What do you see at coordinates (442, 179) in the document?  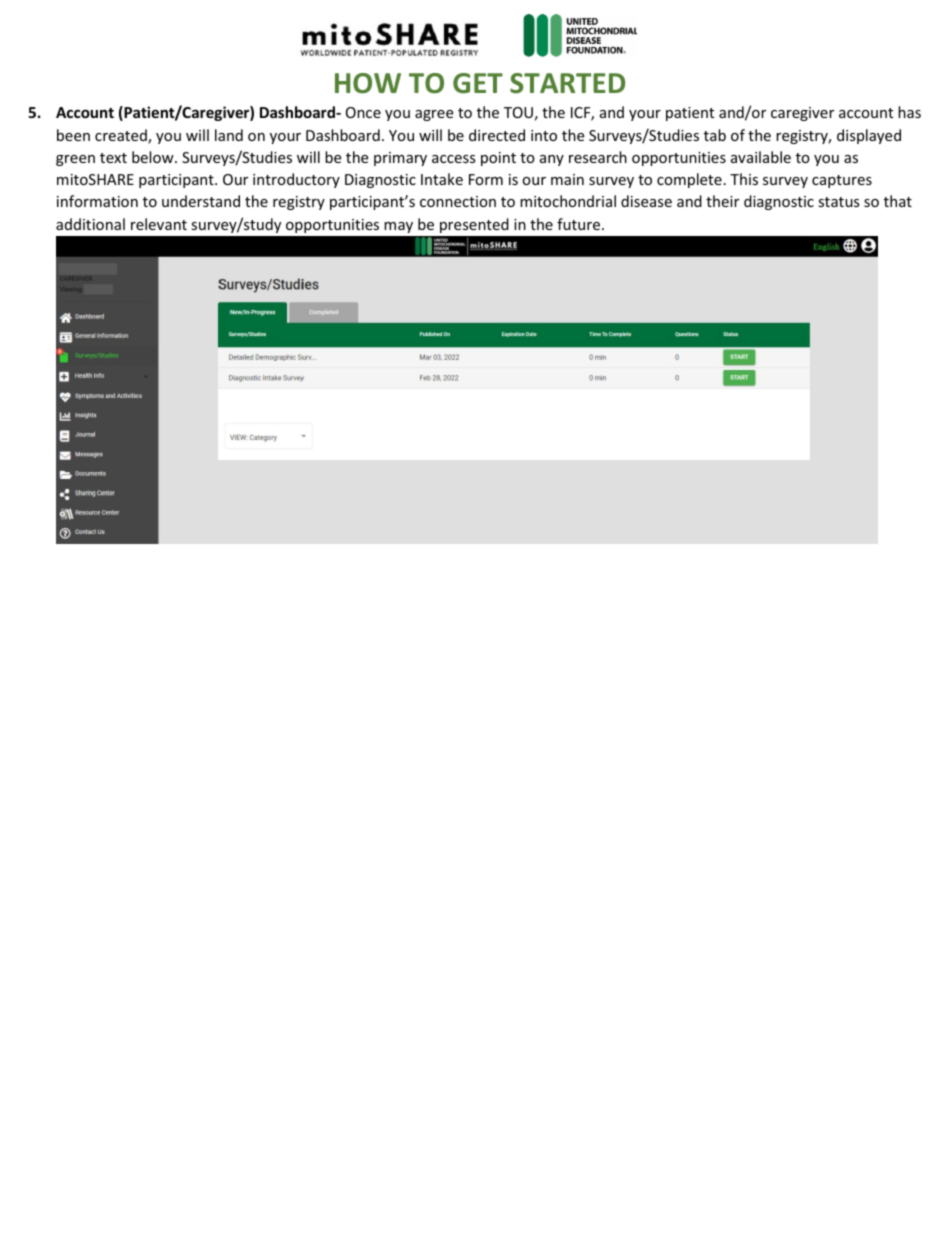 I see `Intake` at bounding box center [442, 179].
